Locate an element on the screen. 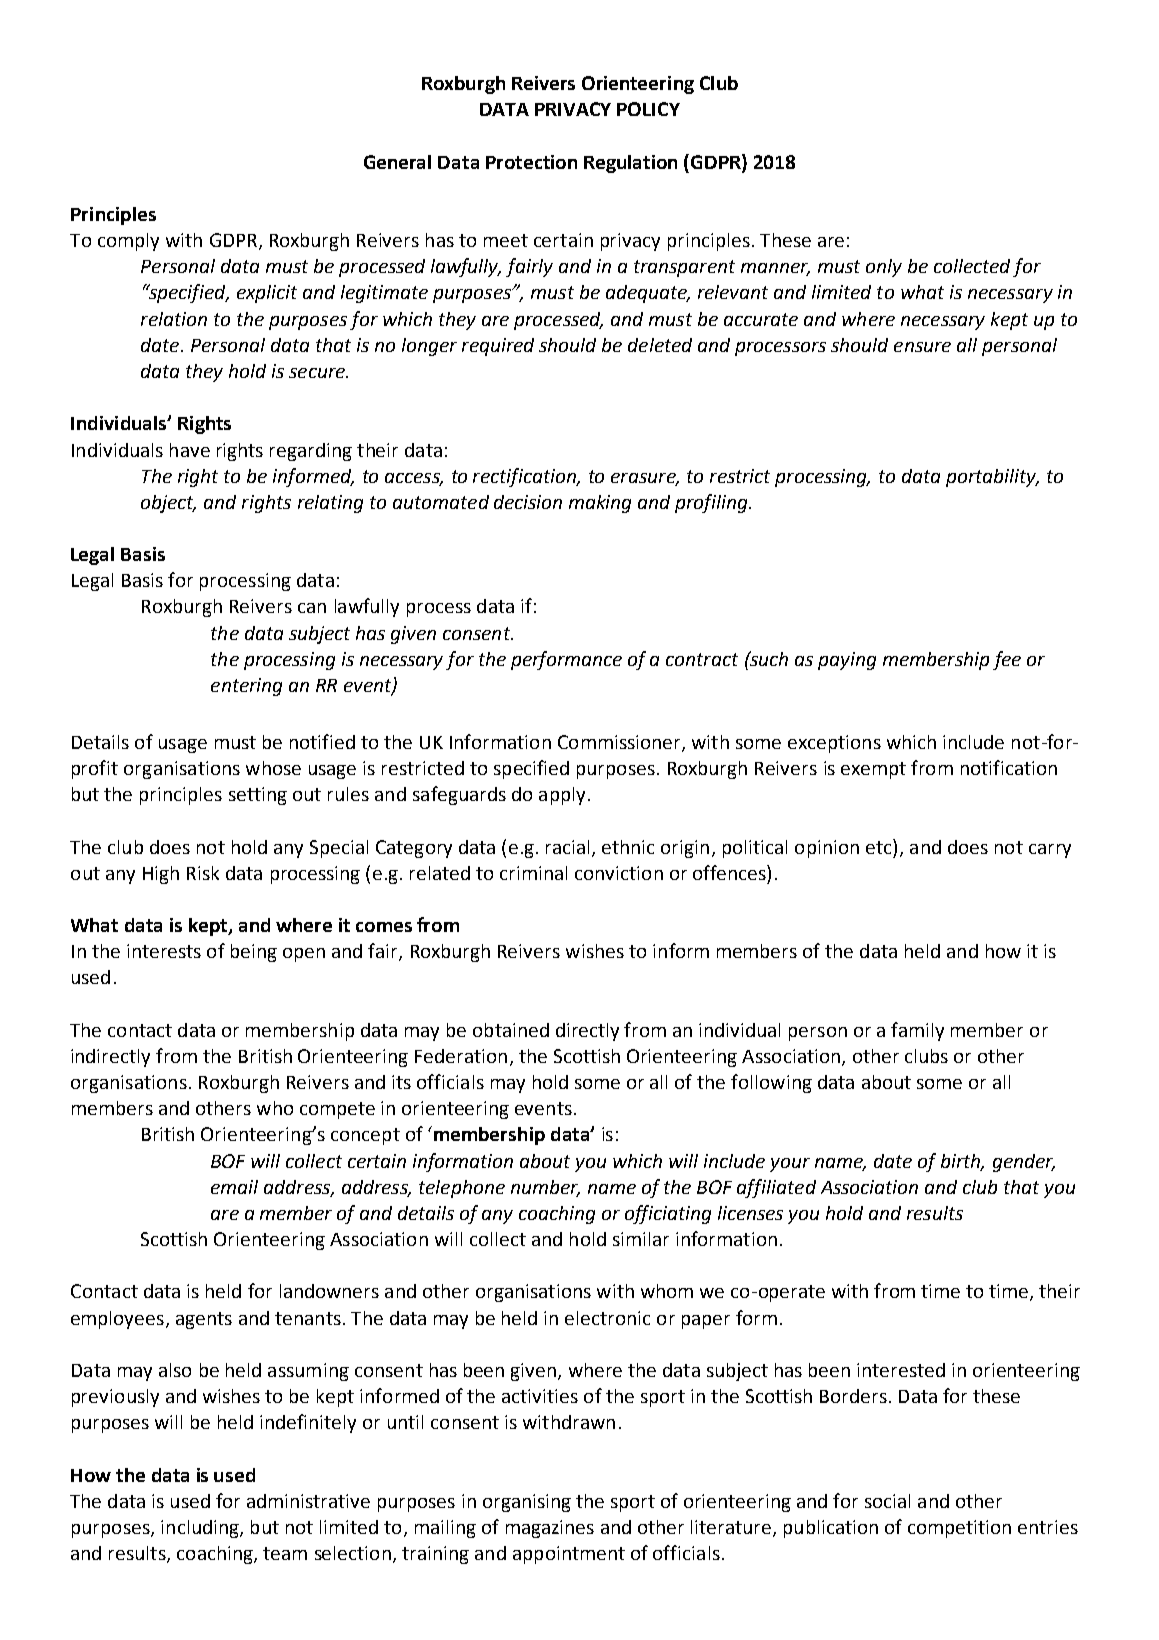  fee is located at coordinates (1007, 660).
